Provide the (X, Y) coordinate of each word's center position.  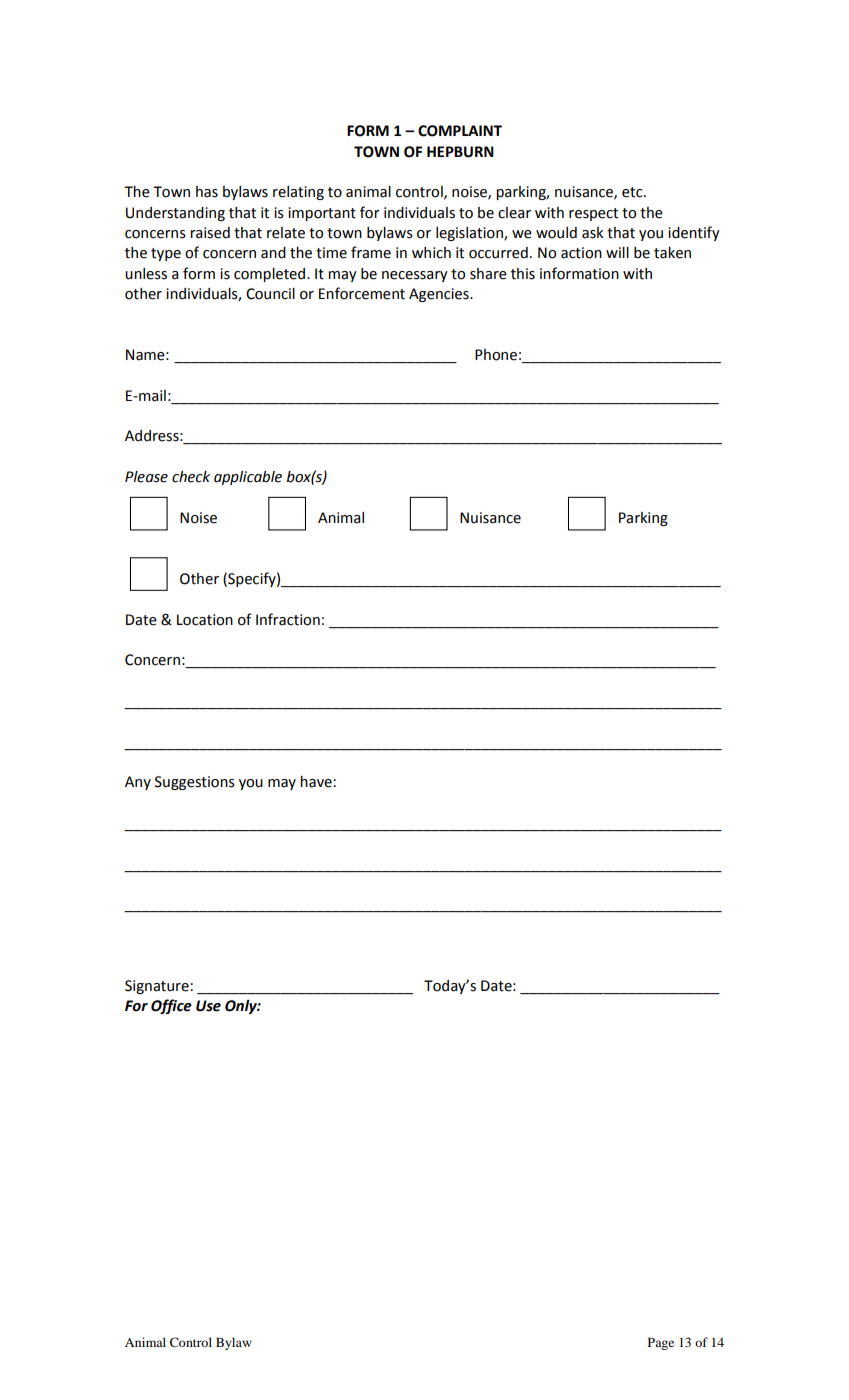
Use (208, 1006)
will (617, 252)
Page (661, 1344)
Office (171, 1006)
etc (633, 192)
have (316, 782)
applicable (248, 478)
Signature (157, 987)
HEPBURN (460, 152)
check (191, 477)
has (207, 192)
